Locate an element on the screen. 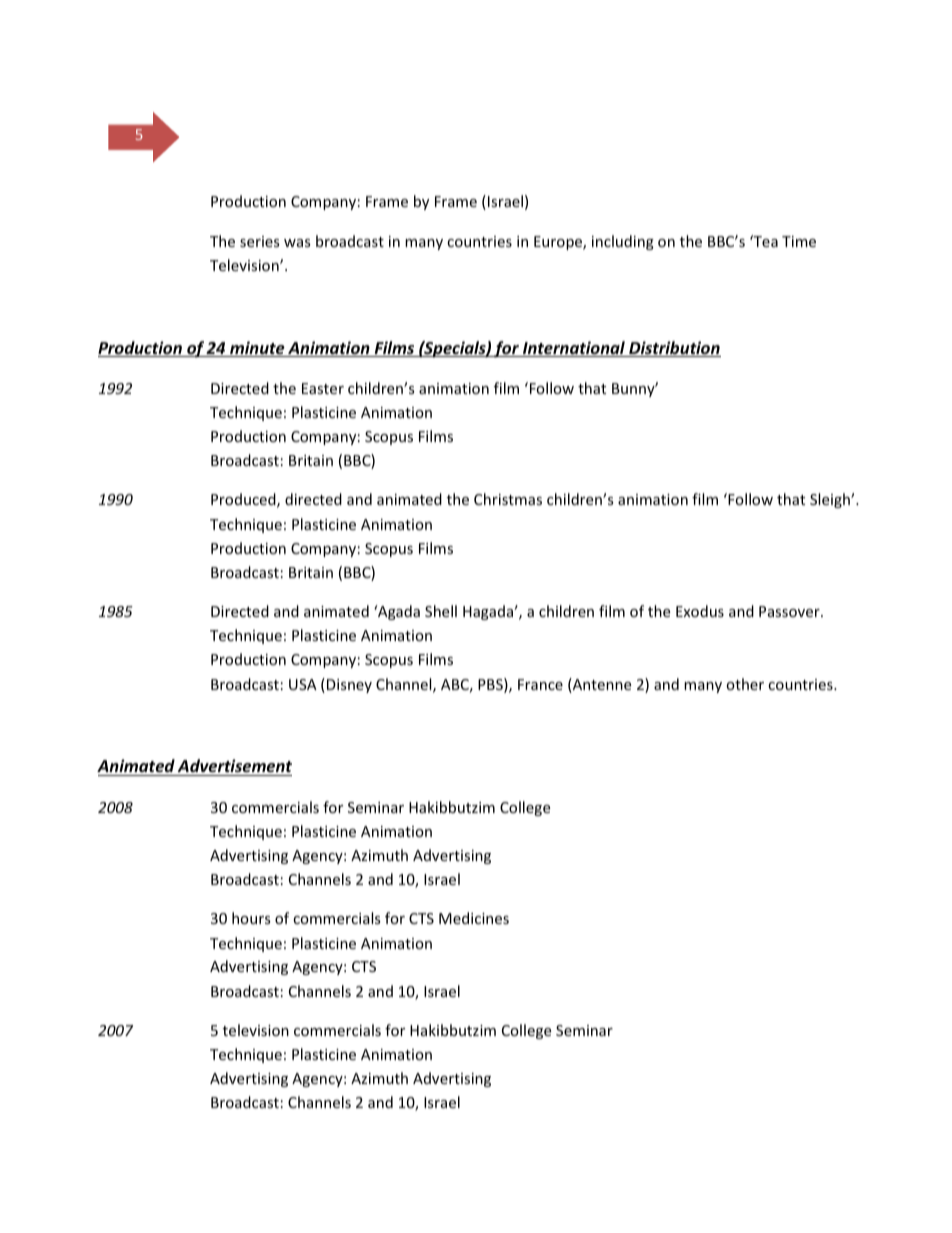 This screenshot has width=952, height=1233. Exodus is located at coordinates (700, 611).
